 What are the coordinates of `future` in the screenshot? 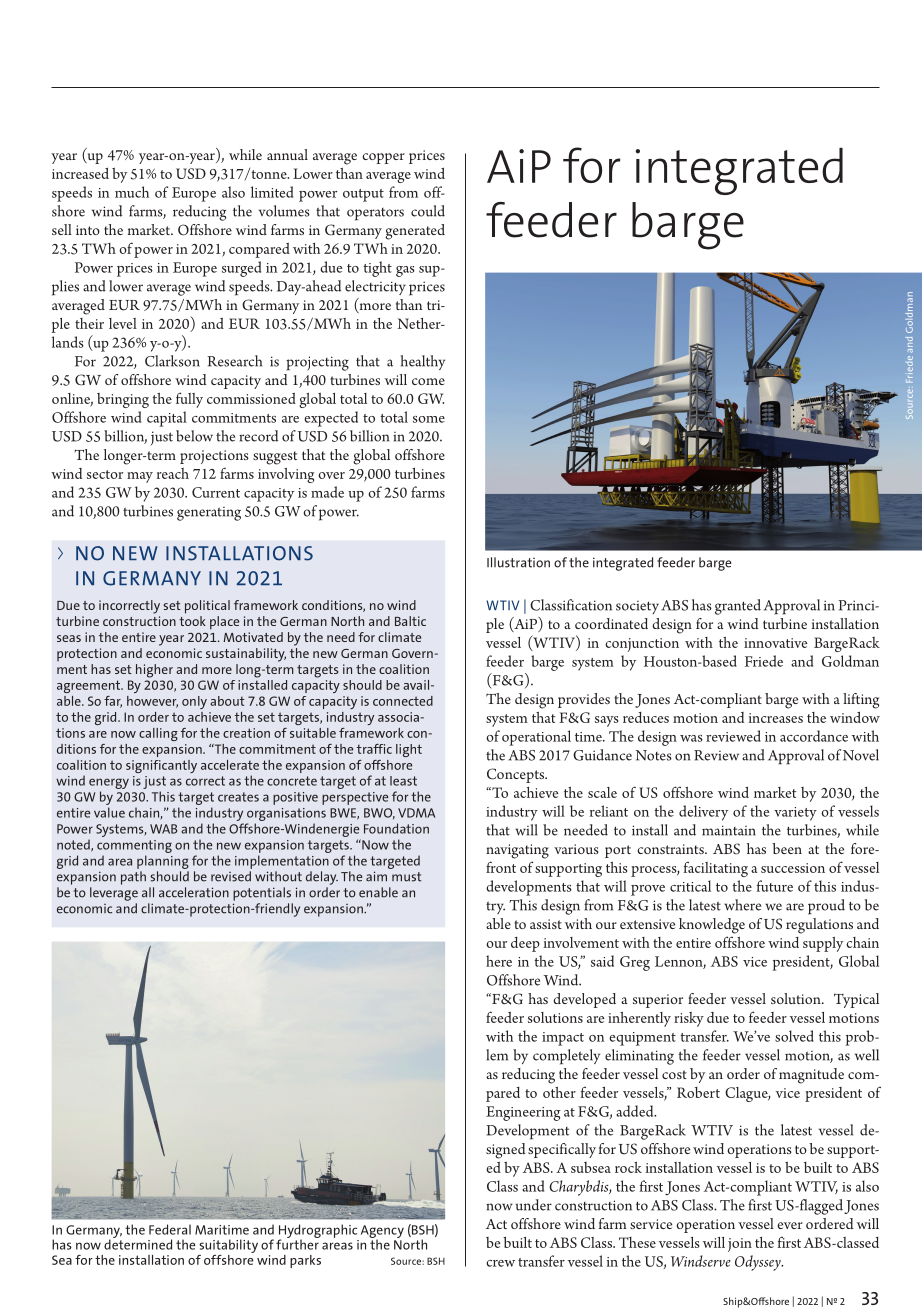 It's located at (775, 886).
